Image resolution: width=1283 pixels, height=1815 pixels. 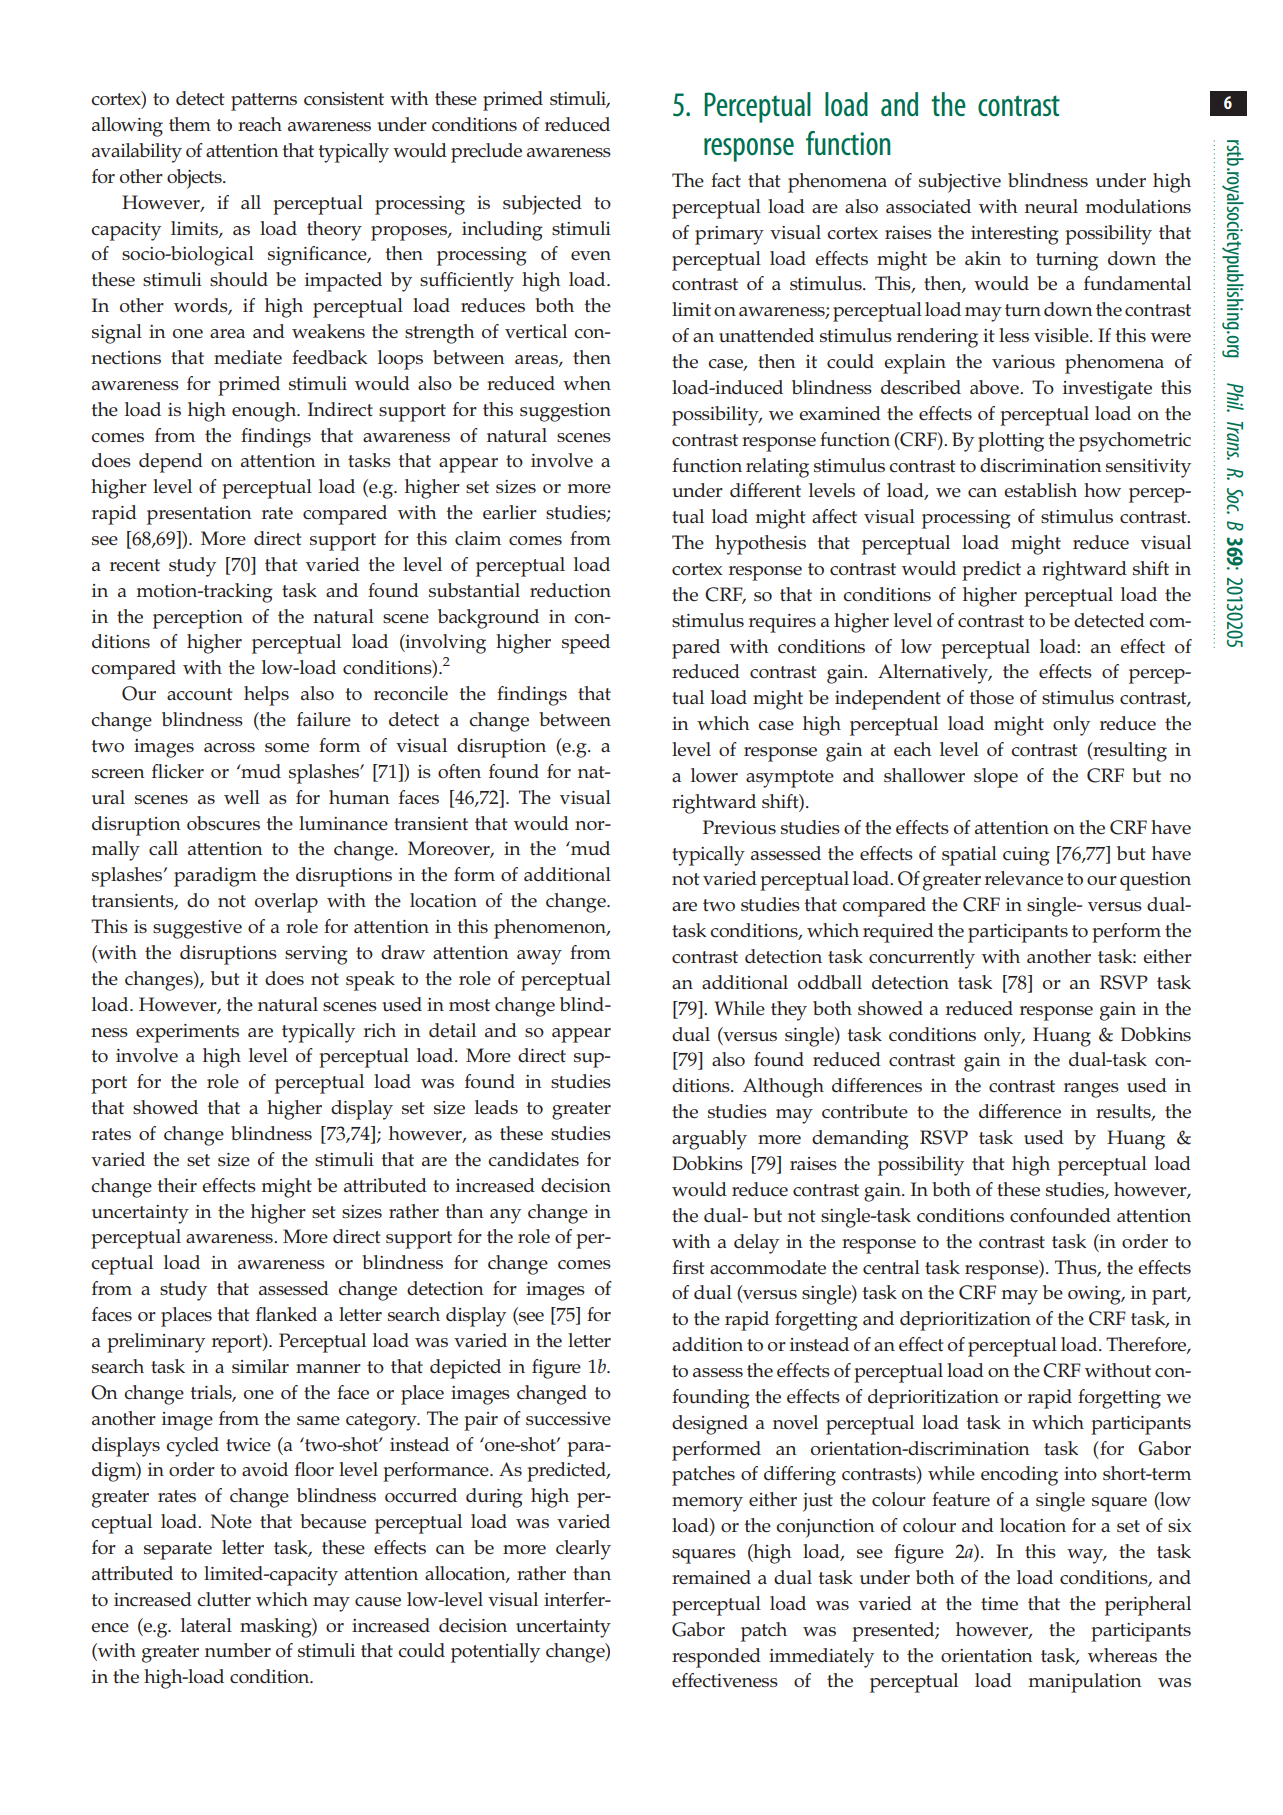 I want to click on fact, so click(x=726, y=180).
